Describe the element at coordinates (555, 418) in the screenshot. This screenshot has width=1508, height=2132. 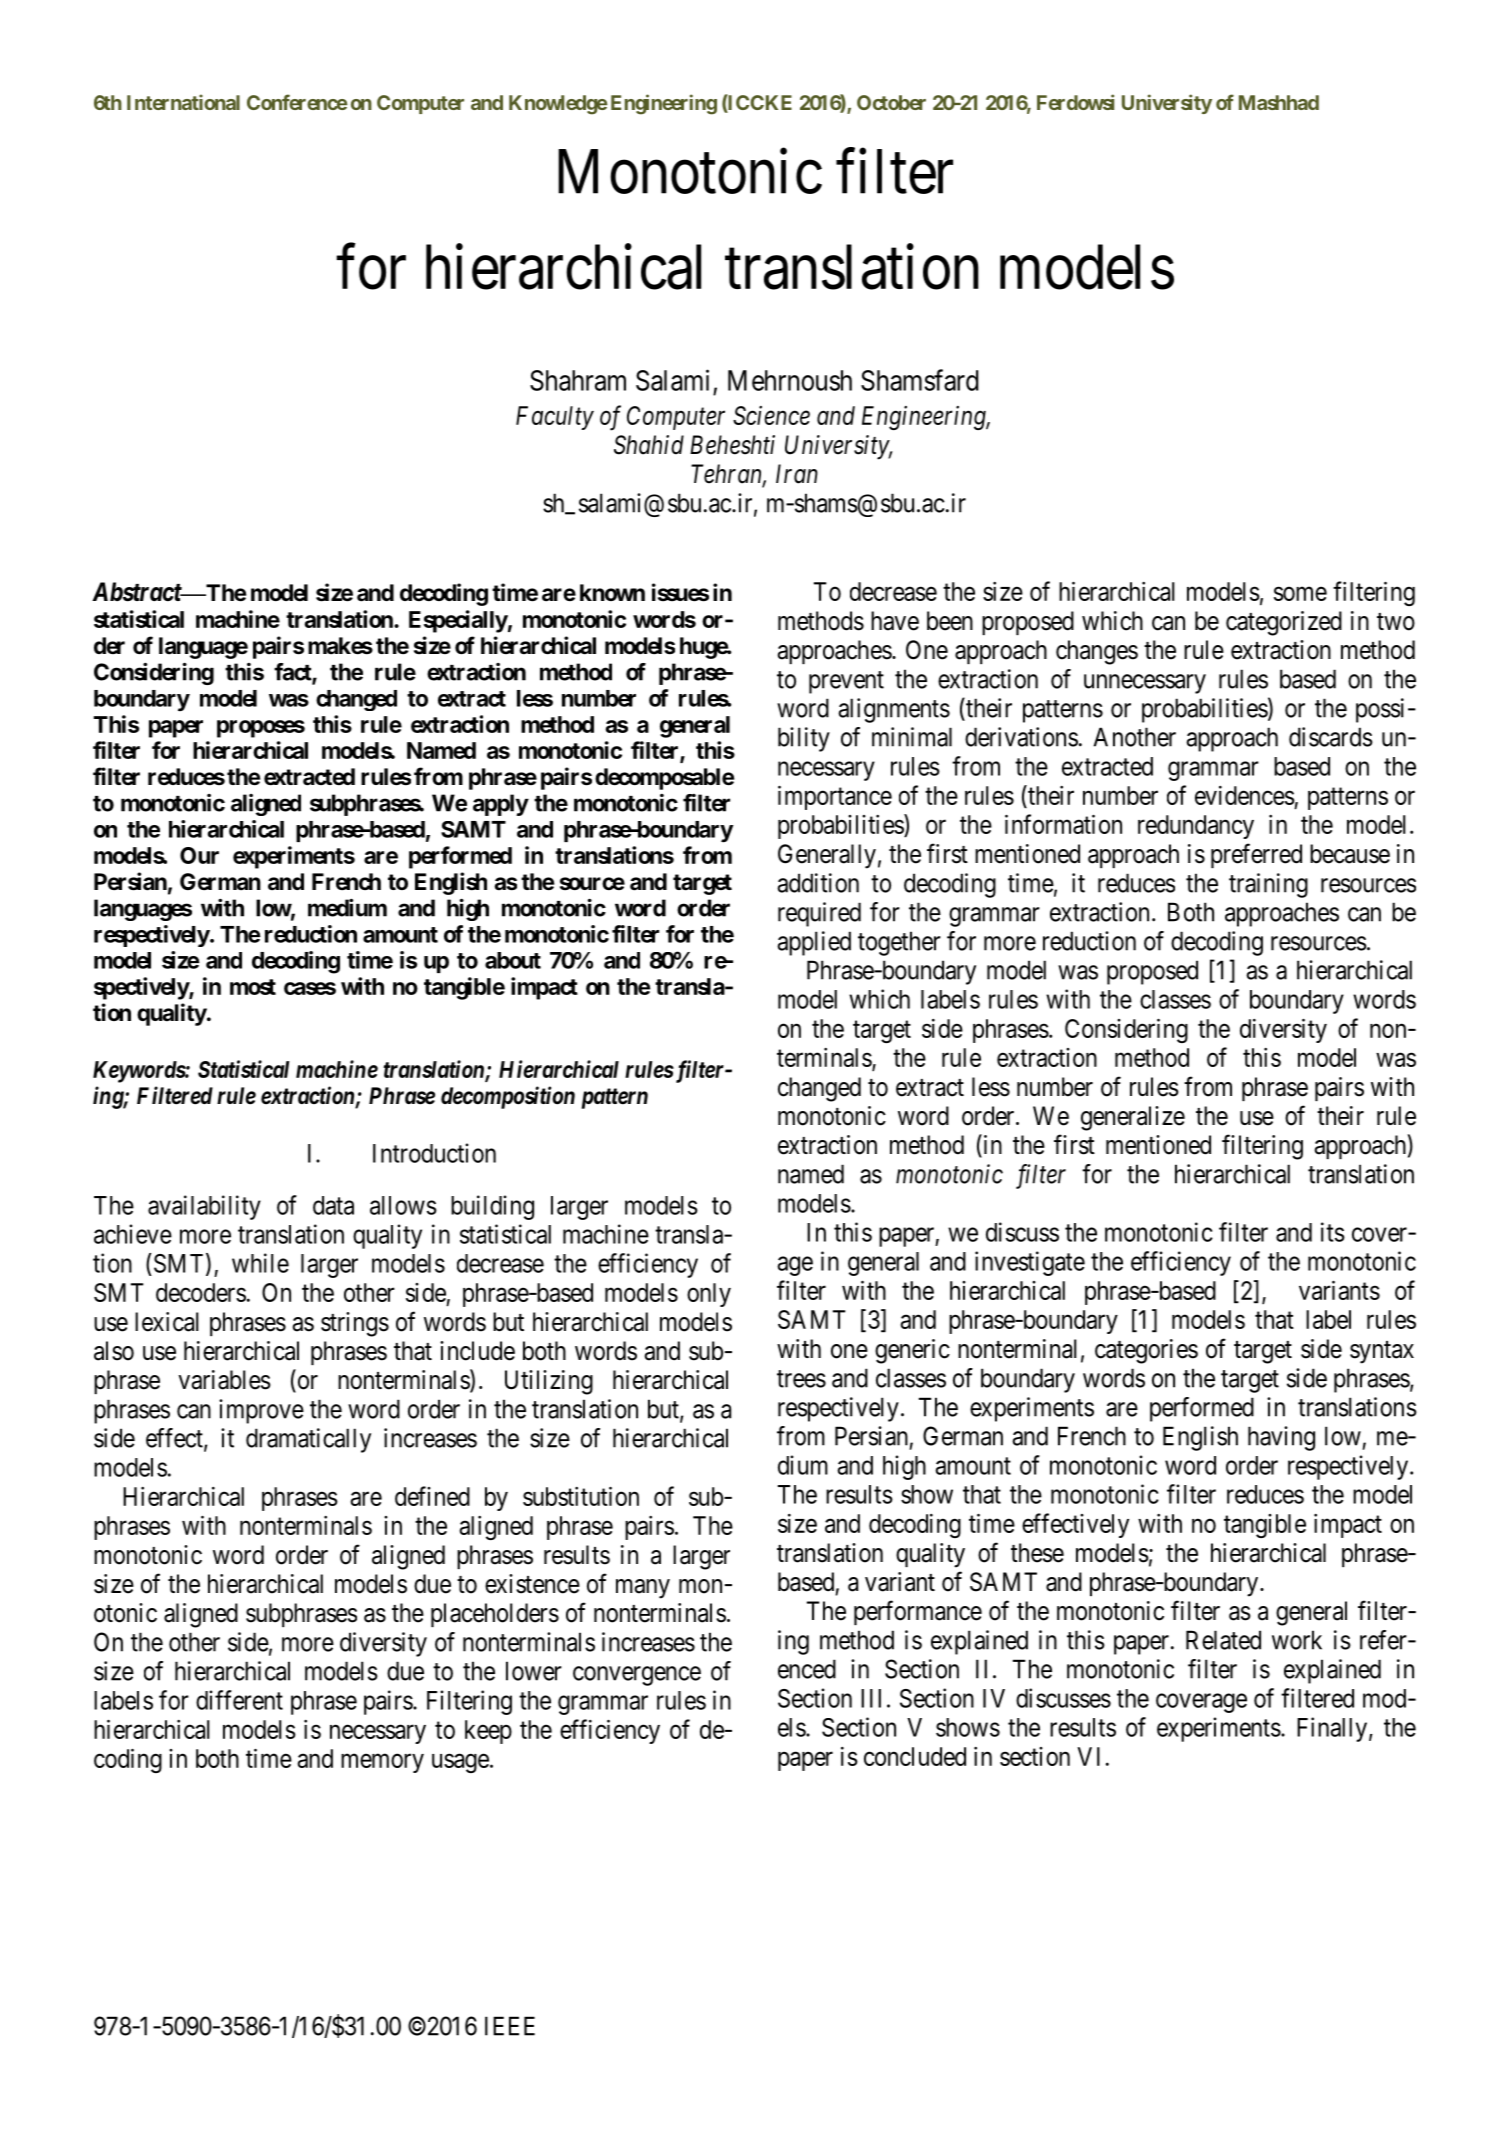
I see `Faculty` at that location.
